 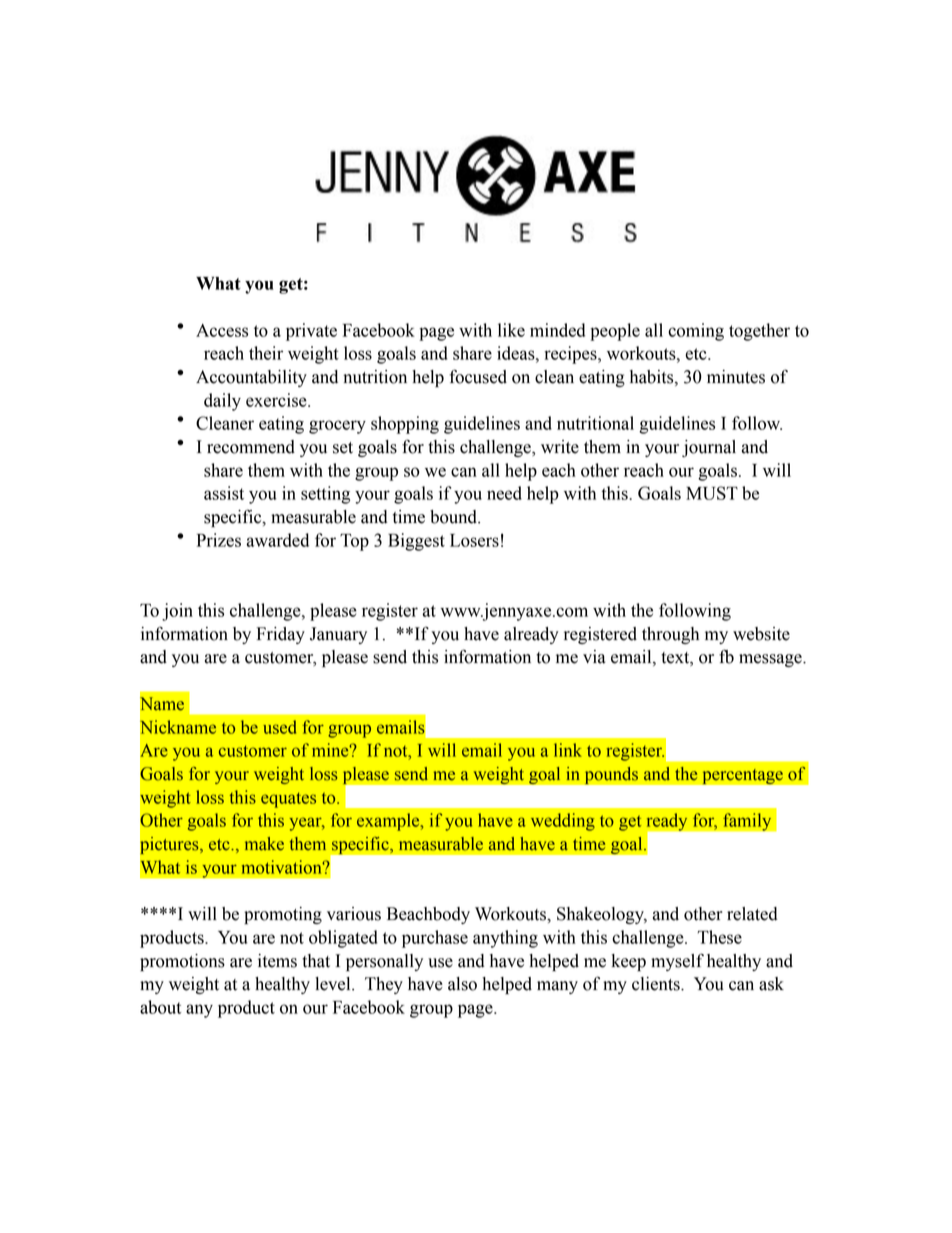 What do you see at coordinates (277, 961) in the image?
I see `items` at bounding box center [277, 961].
